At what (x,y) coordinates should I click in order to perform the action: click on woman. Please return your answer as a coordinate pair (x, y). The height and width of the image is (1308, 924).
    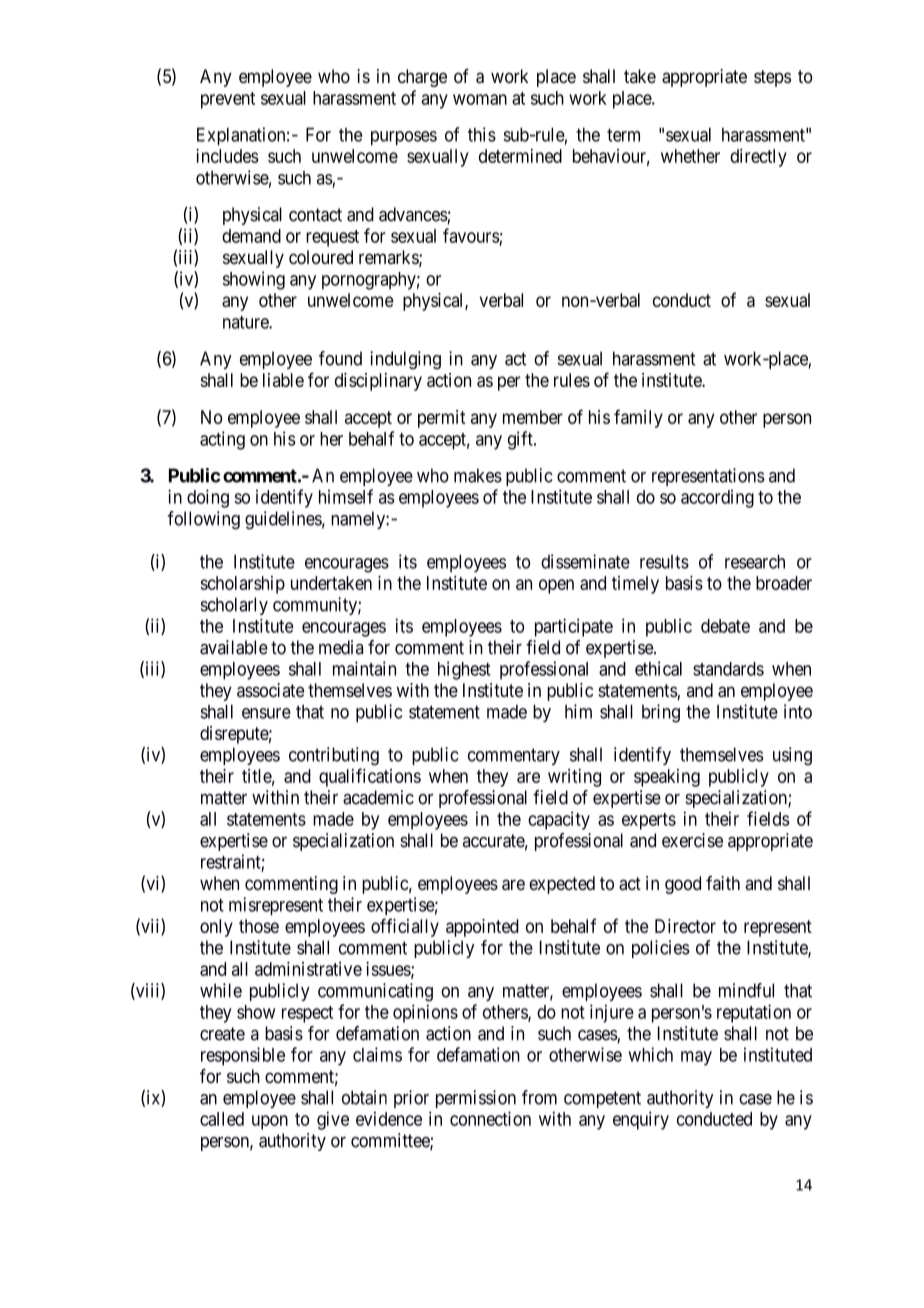
    Looking at the image, I should click on (480, 99).
